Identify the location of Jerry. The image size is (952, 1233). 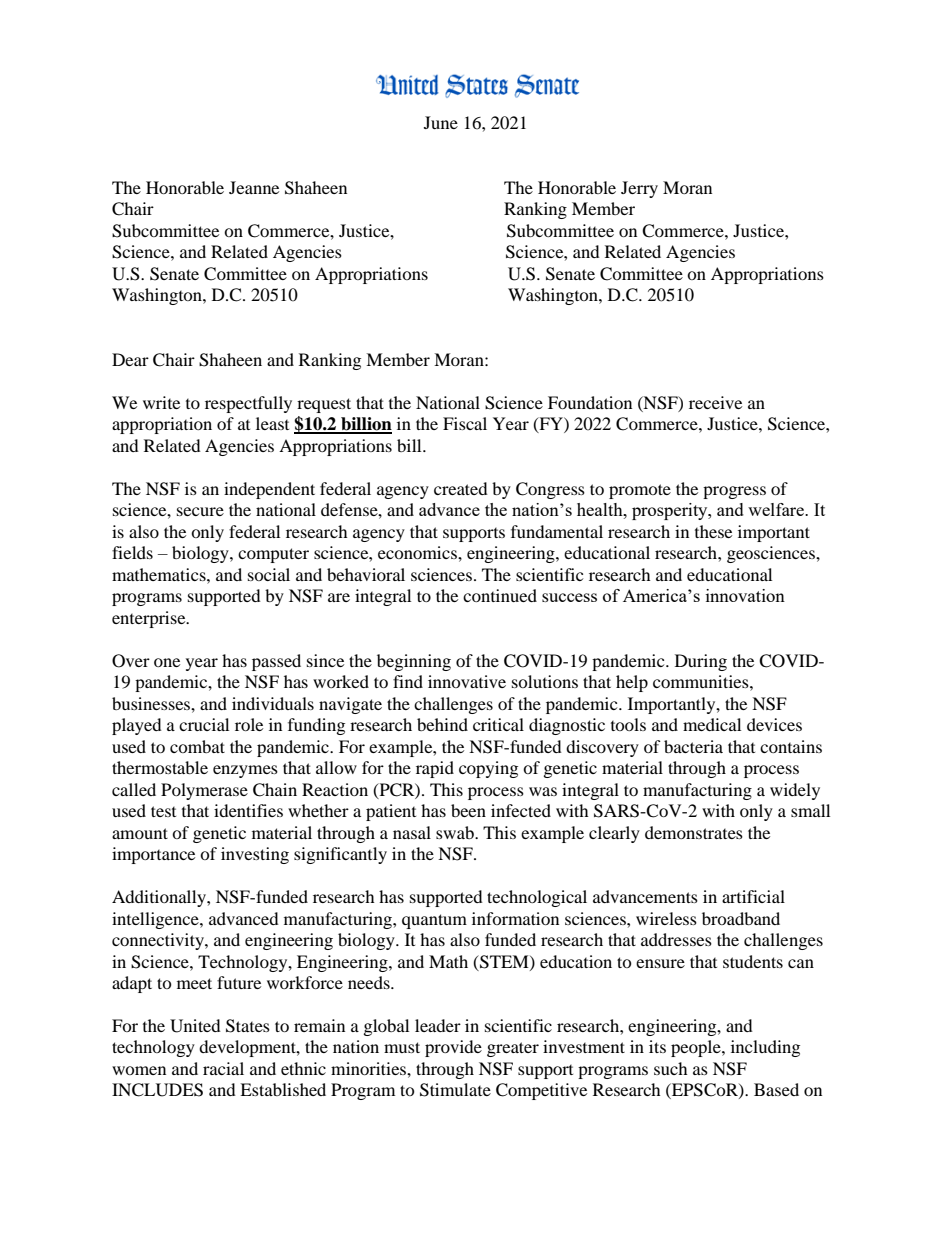
(639, 189).
